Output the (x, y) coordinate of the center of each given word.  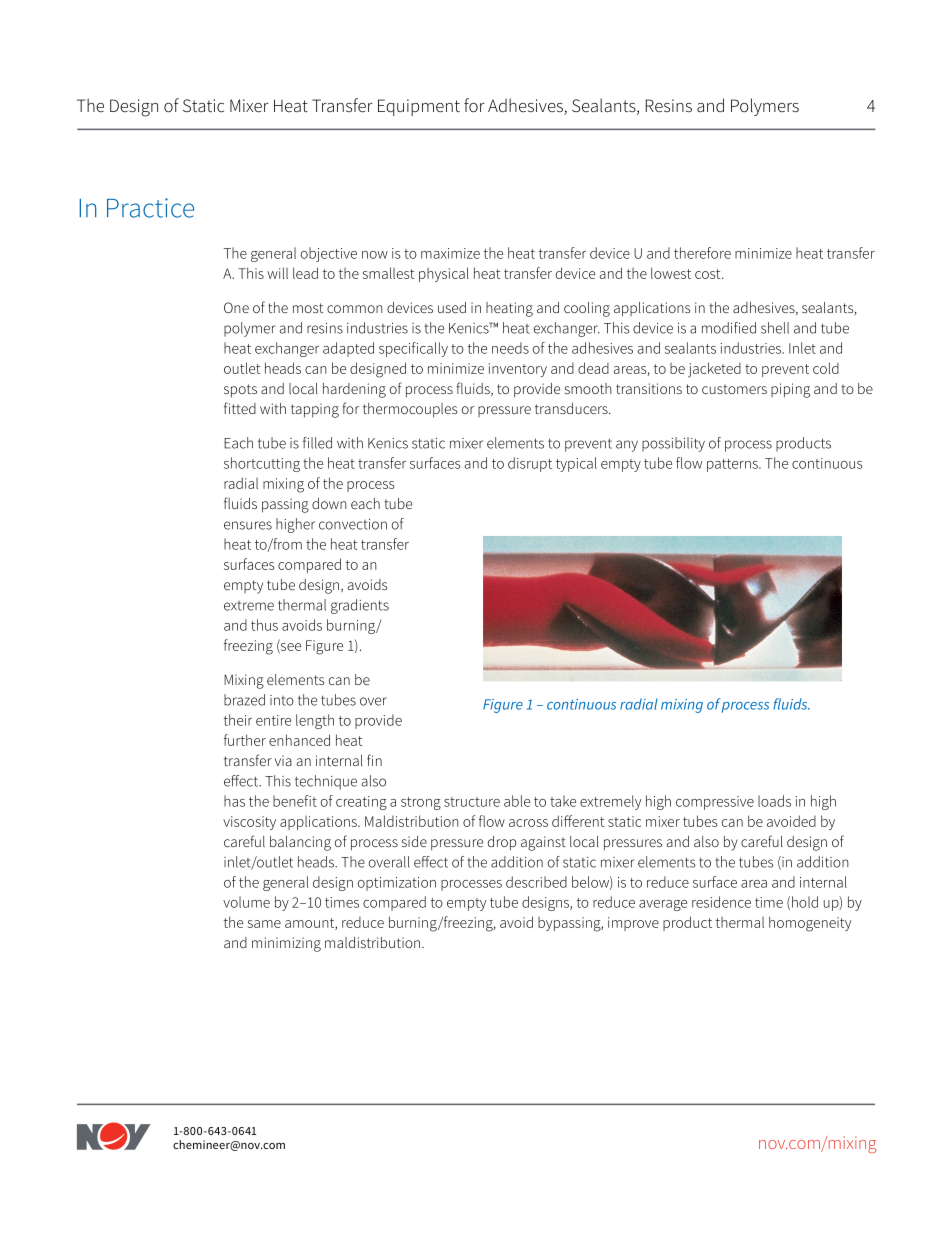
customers (734, 389)
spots (240, 391)
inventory (518, 370)
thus (264, 625)
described (536, 882)
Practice (150, 208)
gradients (360, 606)
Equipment (419, 107)
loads (774, 801)
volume (246, 902)
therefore (702, 253)
